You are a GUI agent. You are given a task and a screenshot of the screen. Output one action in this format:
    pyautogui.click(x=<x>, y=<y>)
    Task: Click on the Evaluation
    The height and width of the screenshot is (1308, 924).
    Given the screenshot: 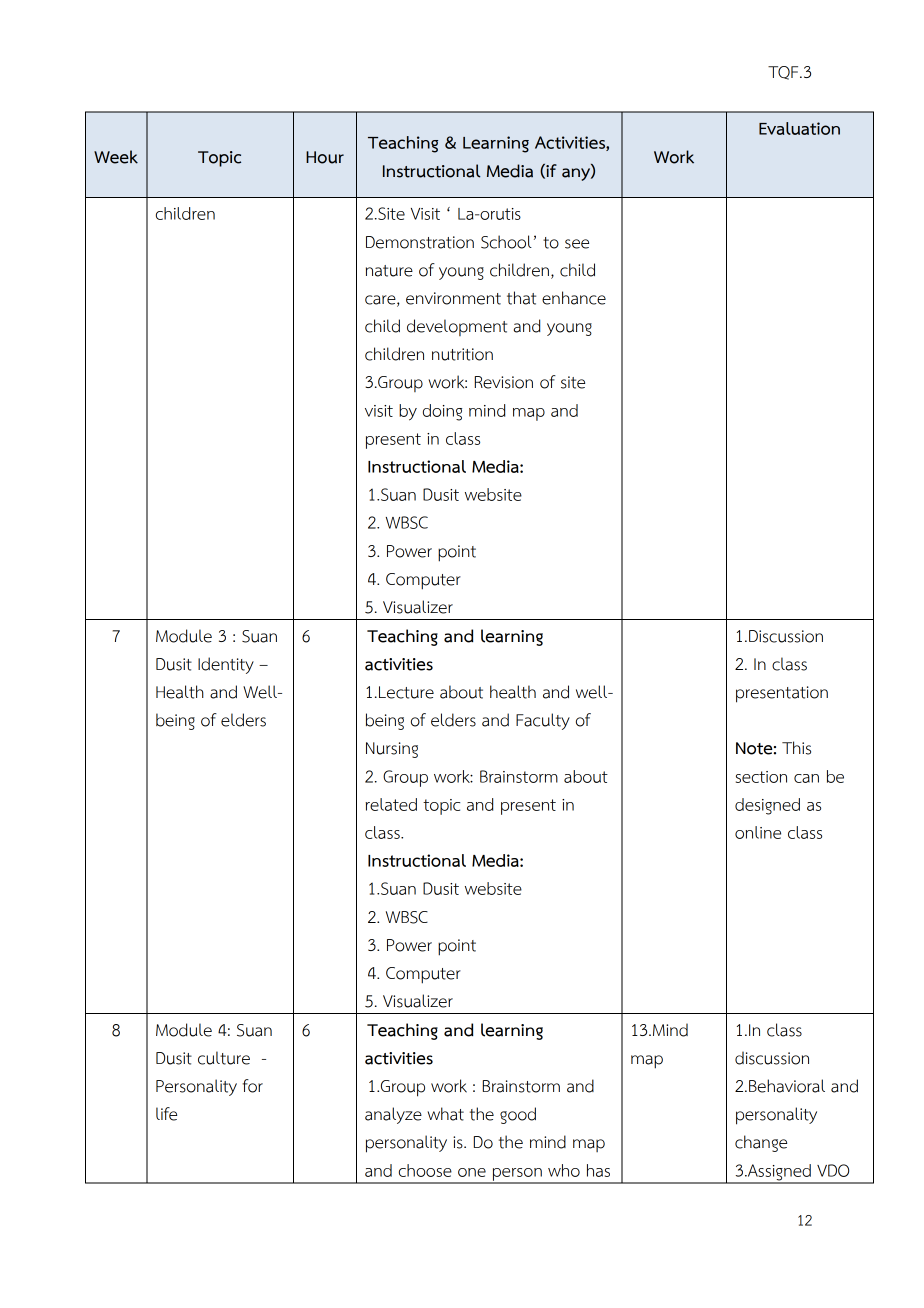 What is the action you would take?
    pyautogui.click(x=799, y=128)
